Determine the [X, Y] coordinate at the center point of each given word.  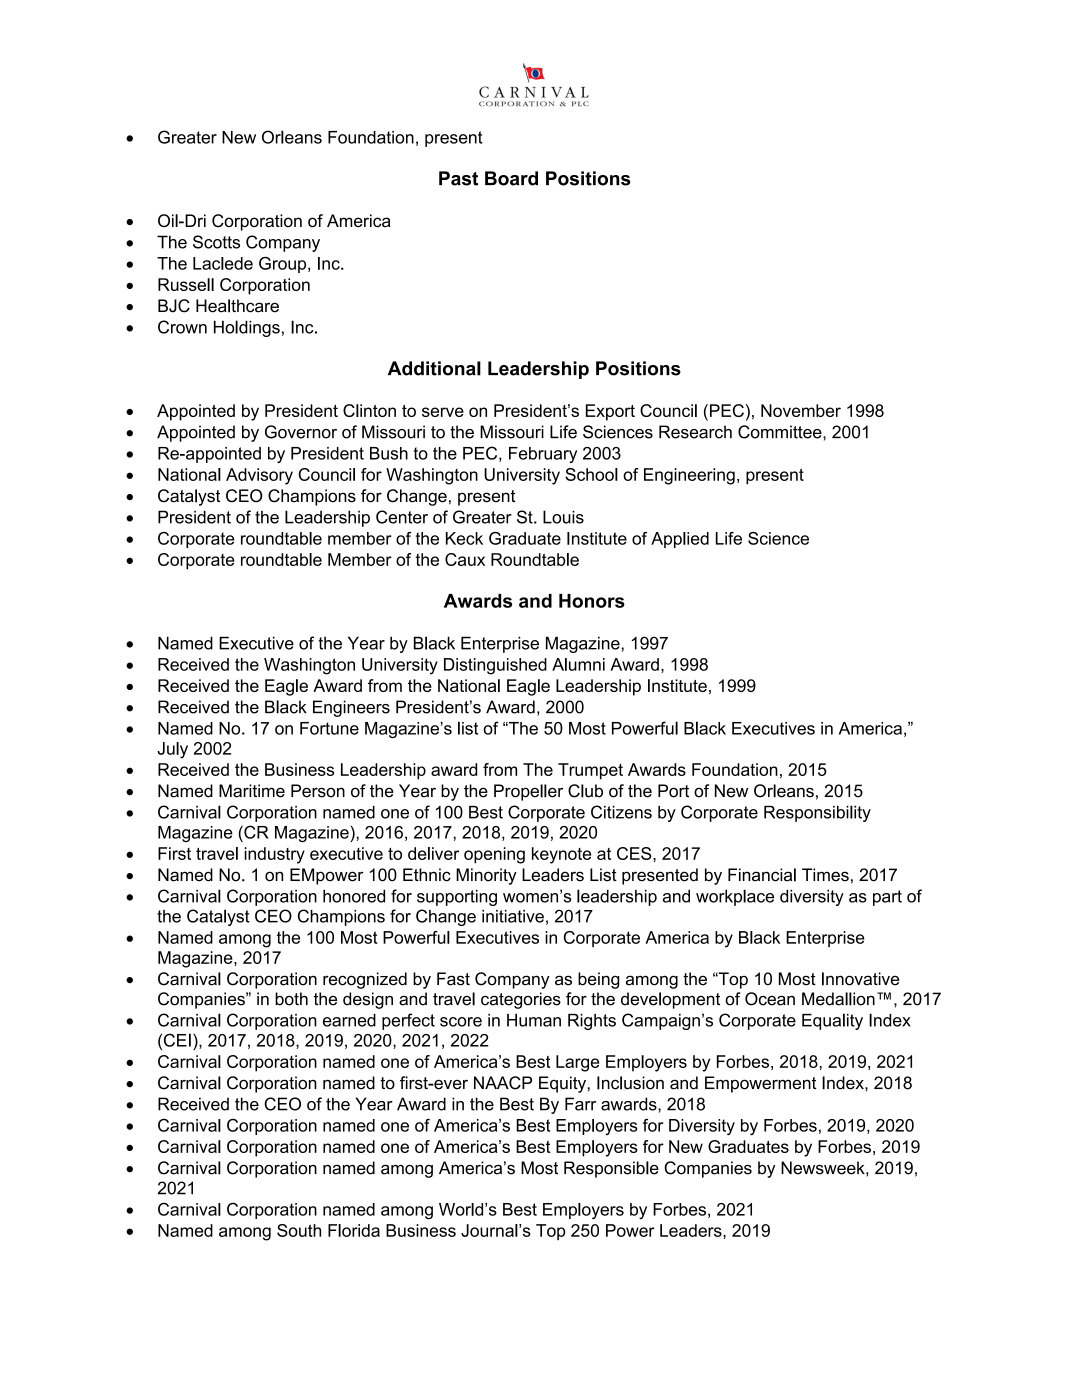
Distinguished [495, 666]
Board [511, 178]
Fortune [329, 728]
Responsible [611, 1169]
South [299, 1230]
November [801, 410]
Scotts [216, 242]
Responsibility [817, 813]
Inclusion [630, 1083]
